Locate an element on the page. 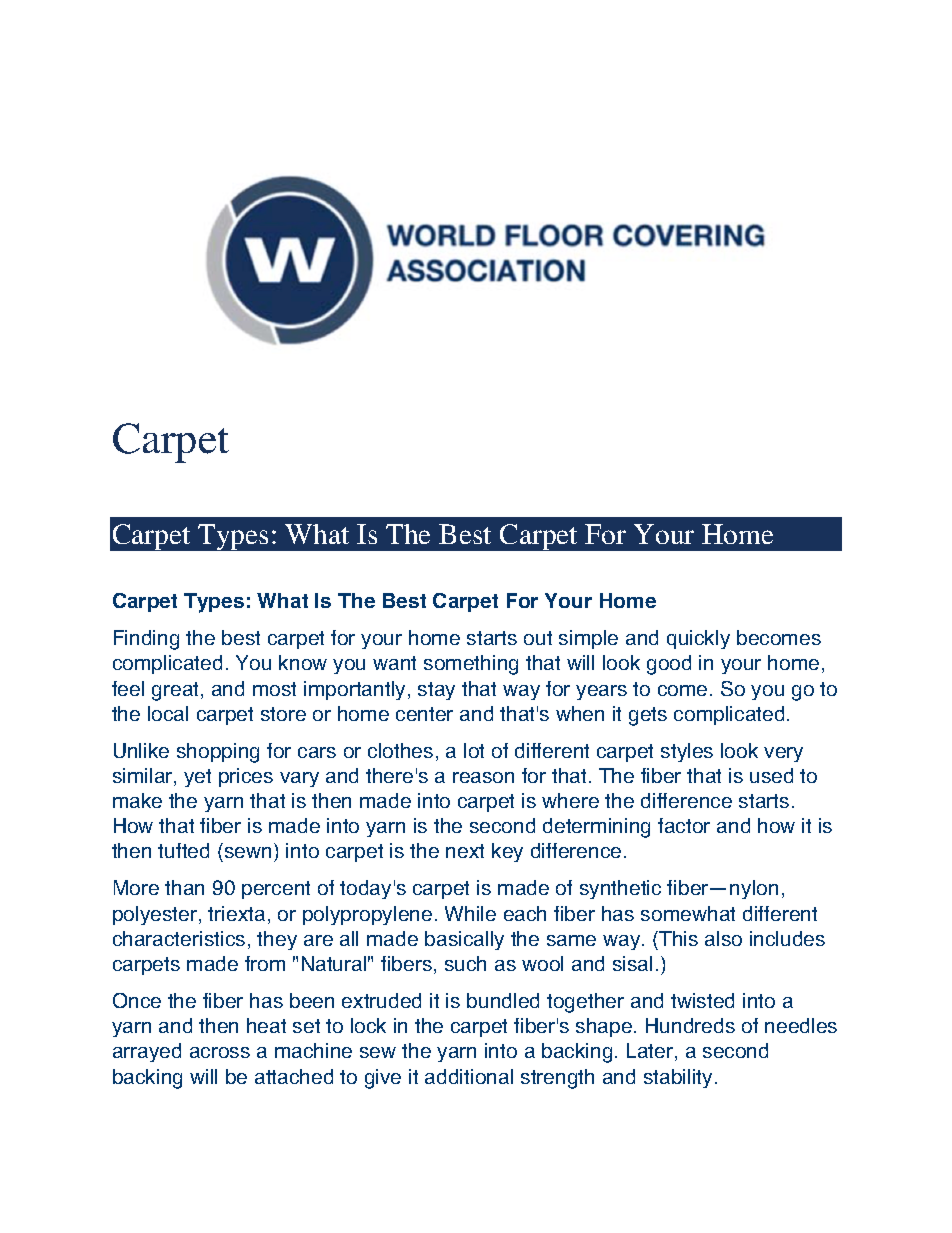  quickly is located at coordinates (698, 639).
